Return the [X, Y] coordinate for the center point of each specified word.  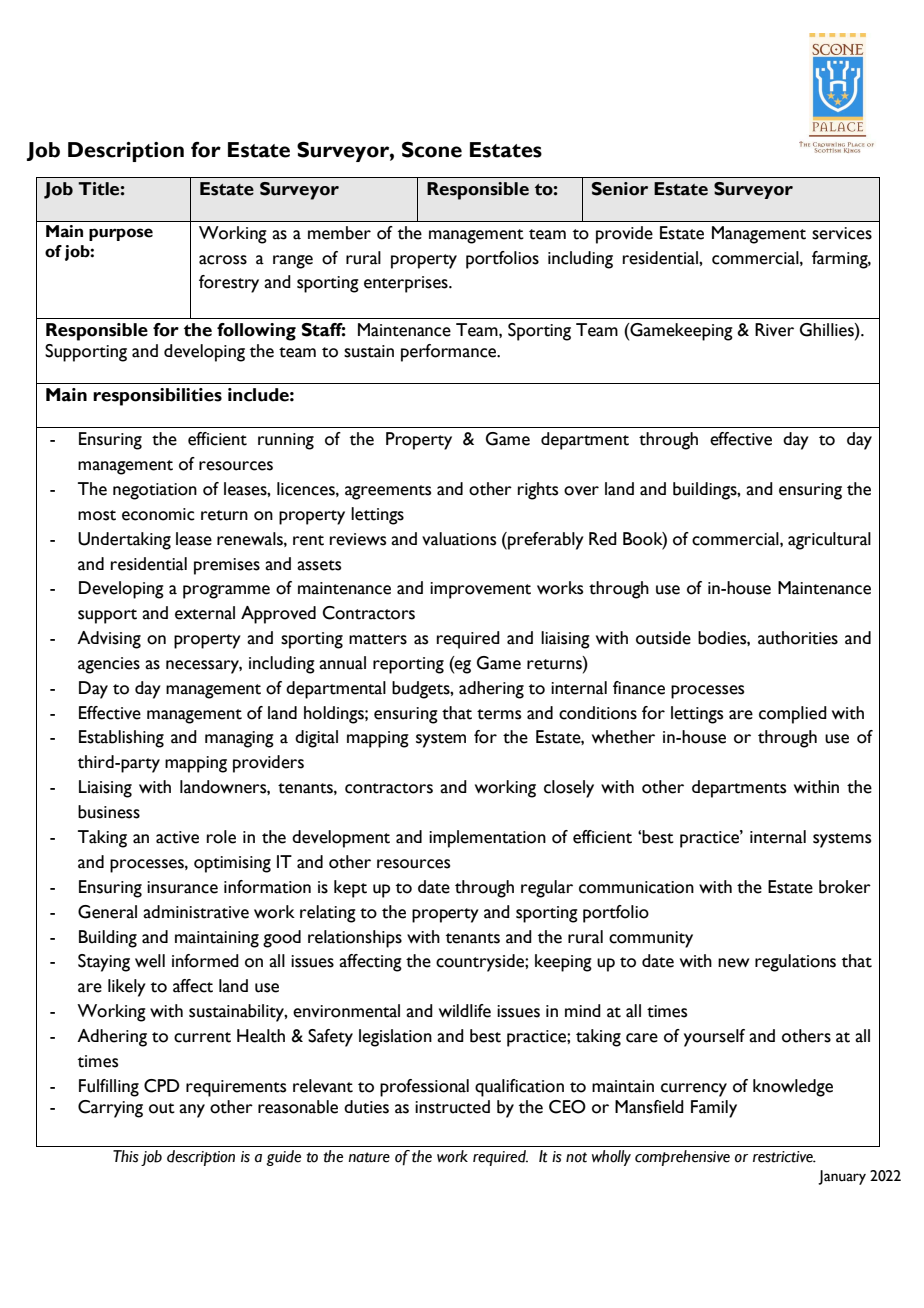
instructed [452, 1107]
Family [714, 1109]
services [842, 233]
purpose [121, 234]
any [192, 1111]
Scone [432, 149]
